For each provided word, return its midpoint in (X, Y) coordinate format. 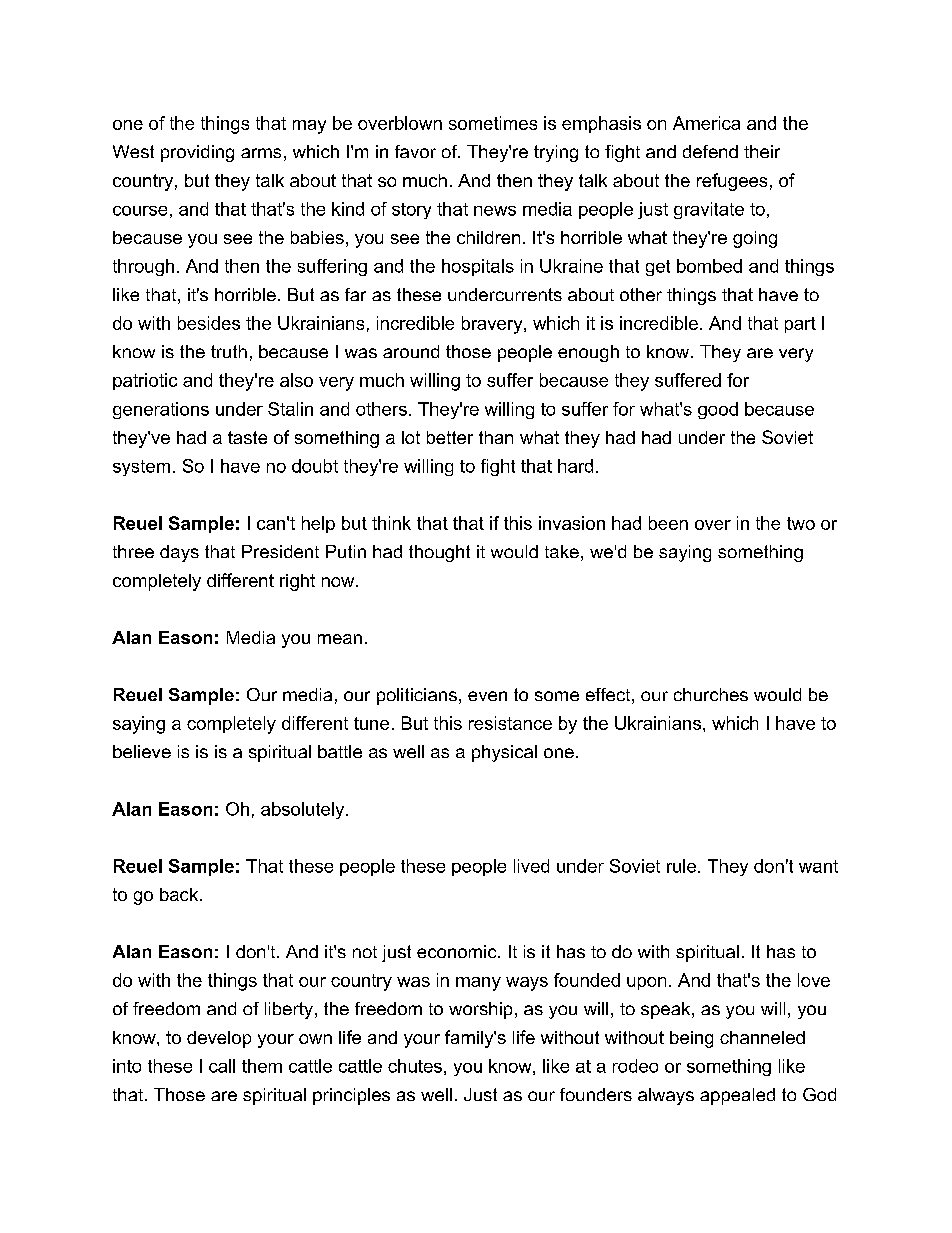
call (222, 1066)
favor (415, 151)
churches (711, 694)
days (179, 553)
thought (439, 553)
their (762, 151)
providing (197, 153)
